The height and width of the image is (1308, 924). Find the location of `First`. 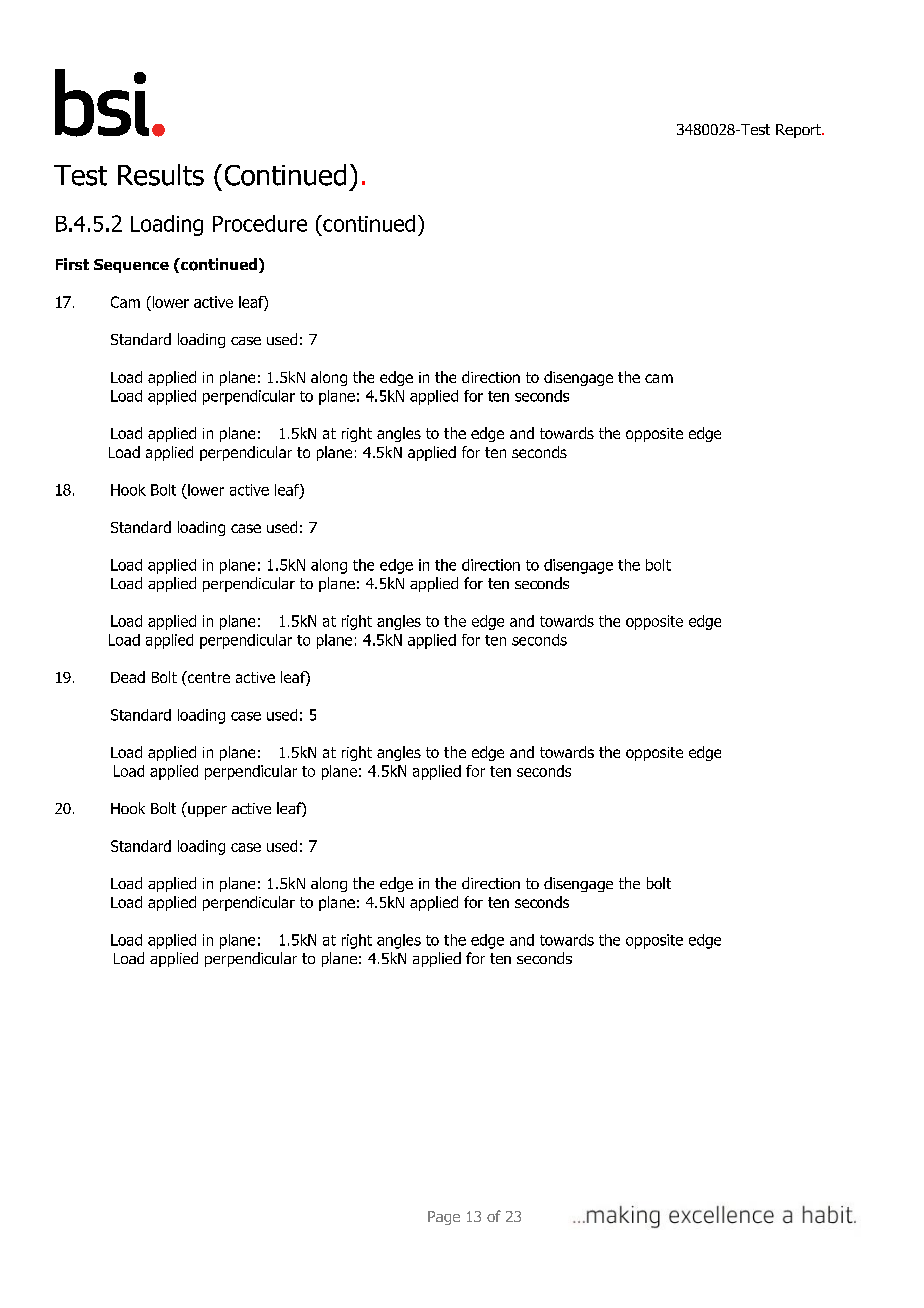

First is located at coordinates (72, 264).
